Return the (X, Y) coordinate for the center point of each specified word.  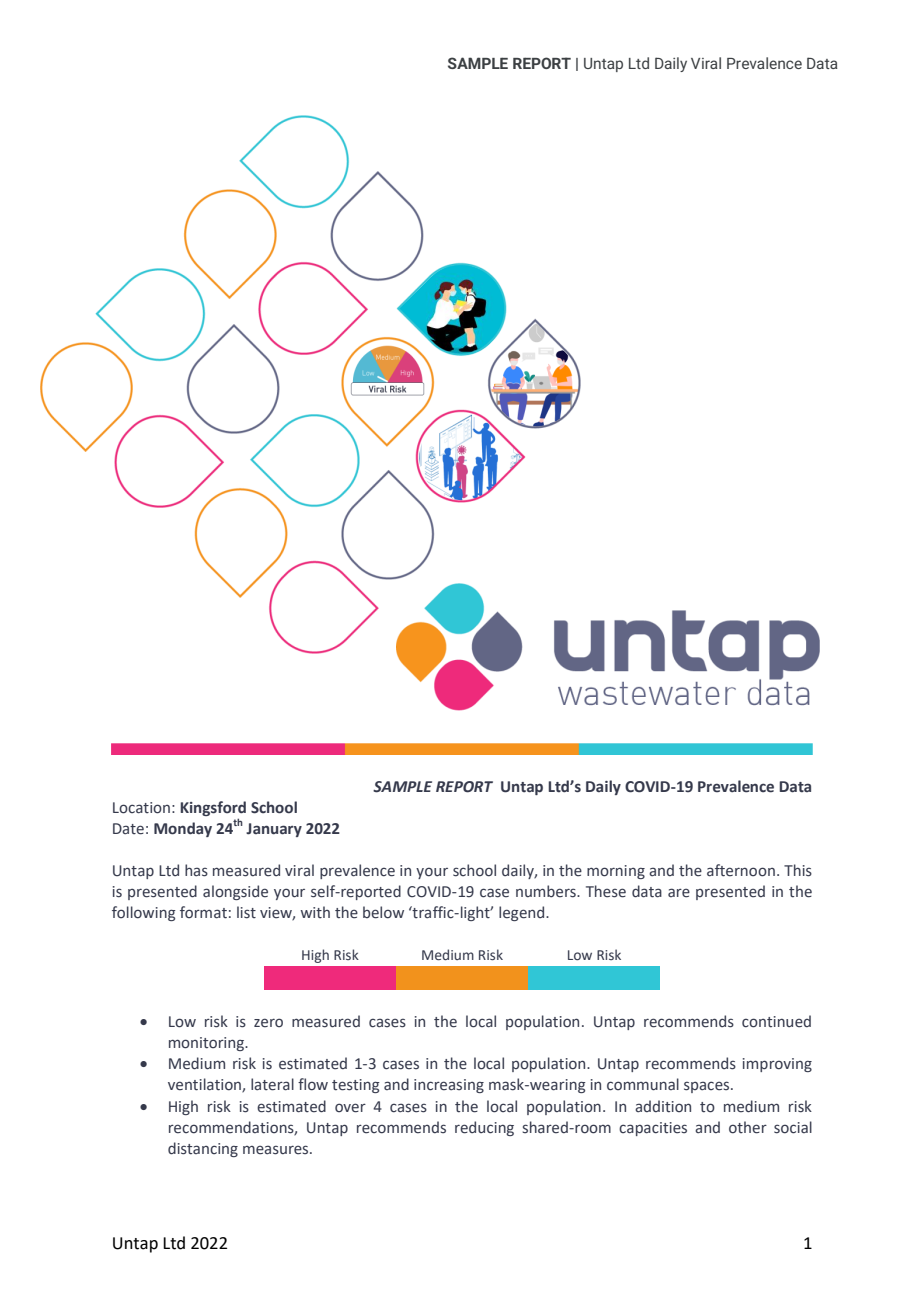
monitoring (207, 1044)
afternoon (741, 870)
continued (776, 1021)
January (274, 830)
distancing (203, 1149)
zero (268, 1023)
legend (523, 913)
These (606, 891)
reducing (484, 1128)
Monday (183, 829)
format (203, 912)
